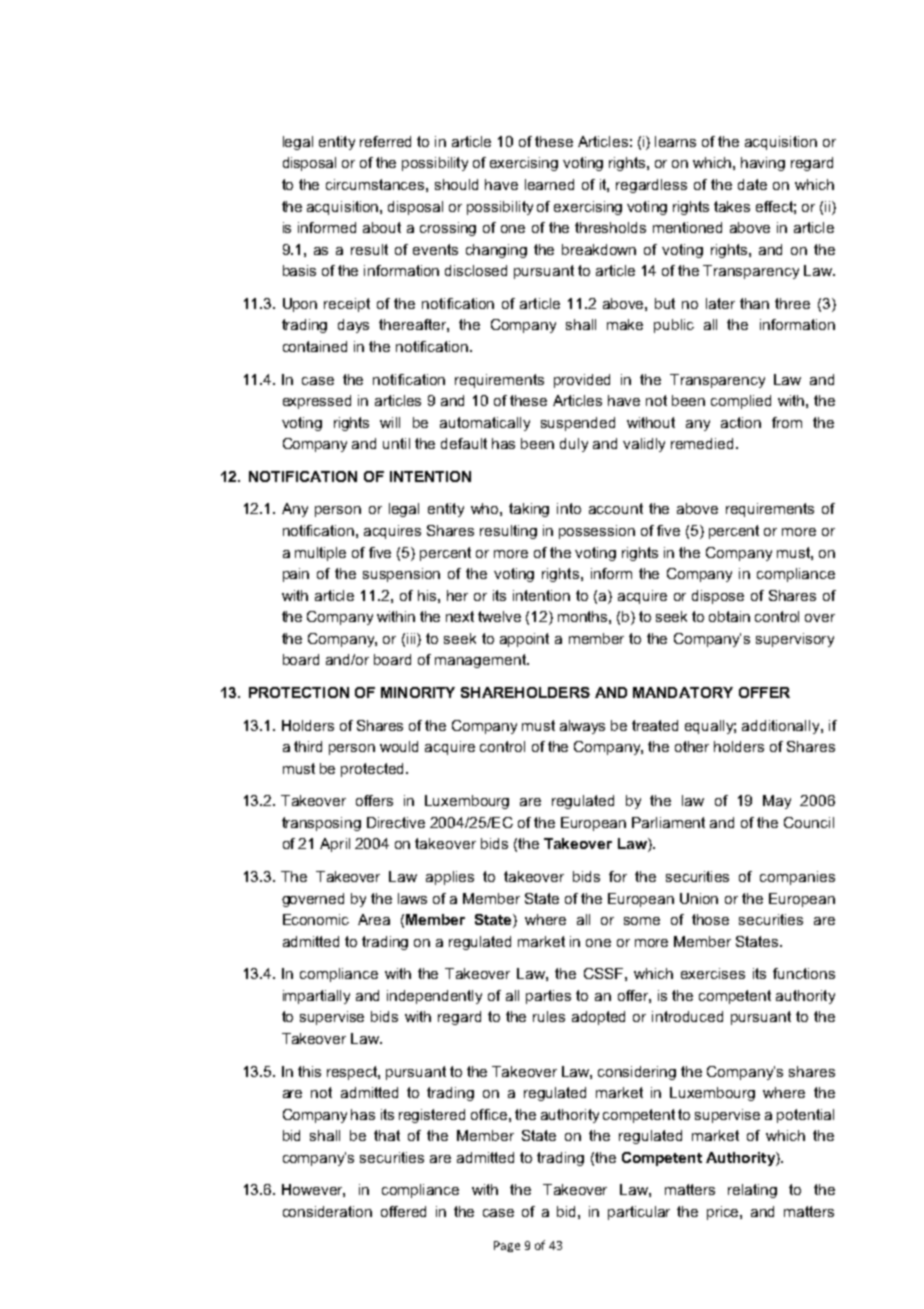  Describe the element at coordinates (683, 692) in the image. I see `MANDATORY` at that location.
